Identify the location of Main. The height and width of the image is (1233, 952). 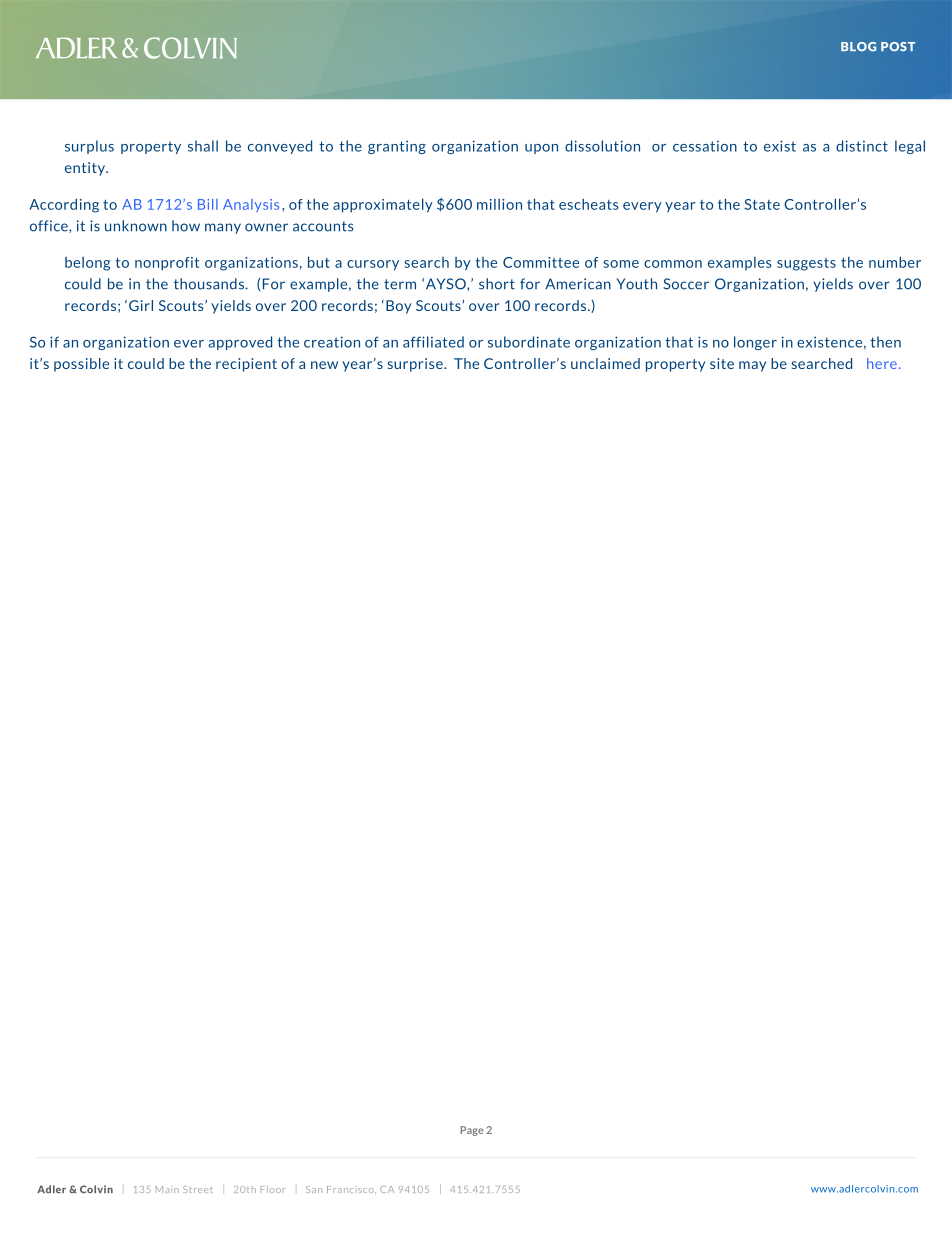
(167, 1189).
